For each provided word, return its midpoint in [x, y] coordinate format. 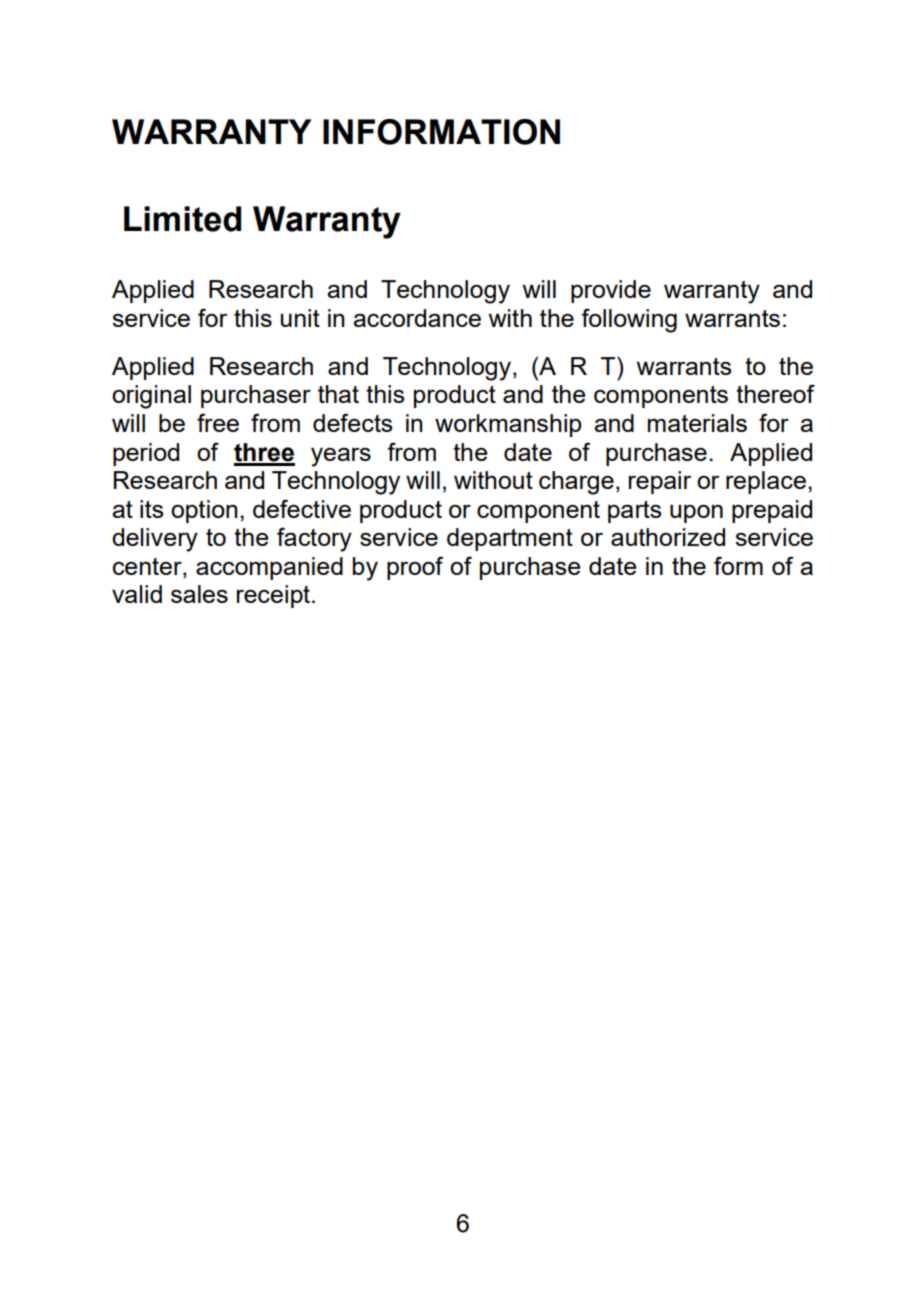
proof [415, 568]
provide [611, 291]
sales [199, 594]
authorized [668, 537]
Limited [182, 219]
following [629, 320]
